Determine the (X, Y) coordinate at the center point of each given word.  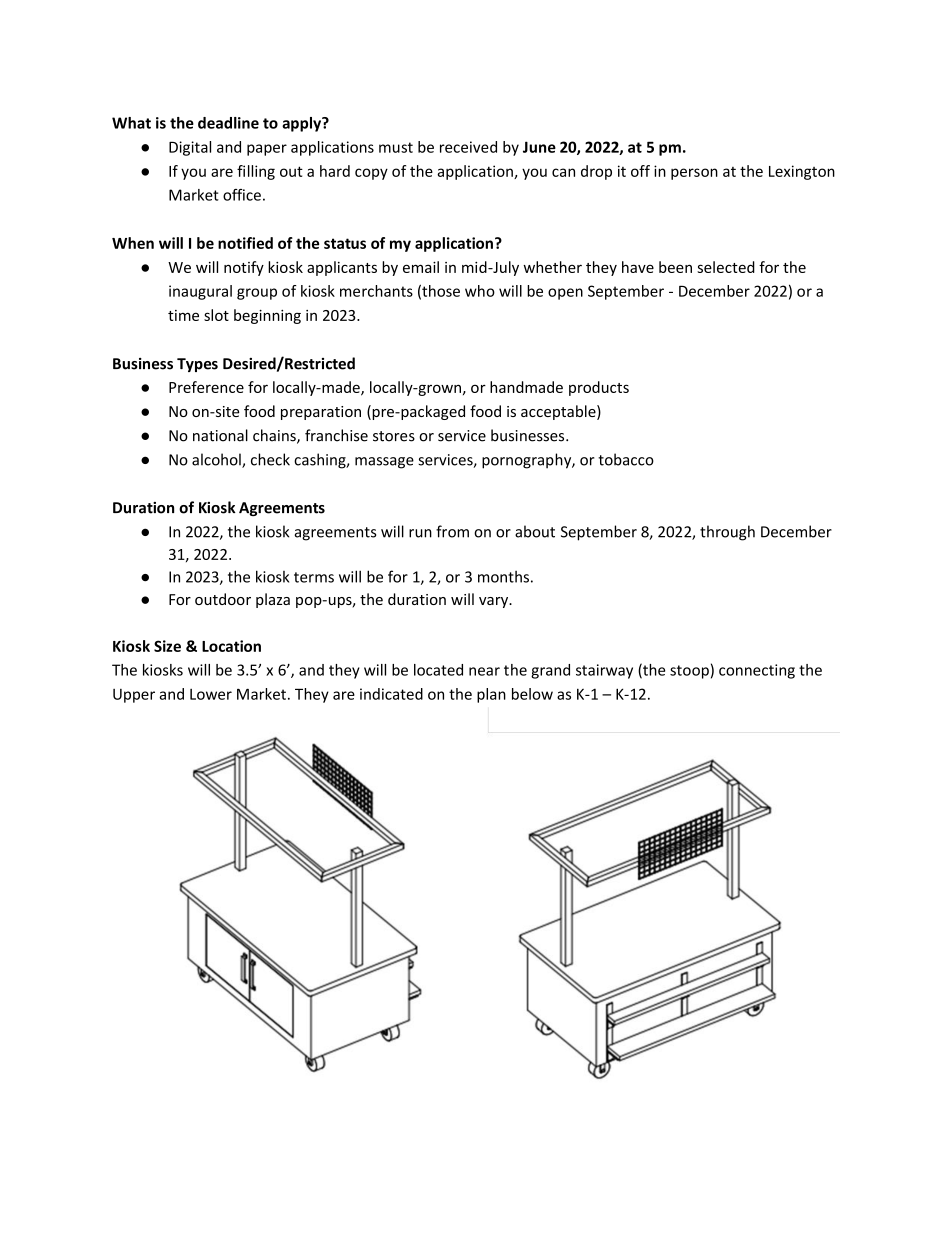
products (599, 388)
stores (394, 436)
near (484, 671)
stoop (689, 672)
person (694, 174)
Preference (206, 387)
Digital (190, 148)
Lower (211, 694)
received (468, 147)
